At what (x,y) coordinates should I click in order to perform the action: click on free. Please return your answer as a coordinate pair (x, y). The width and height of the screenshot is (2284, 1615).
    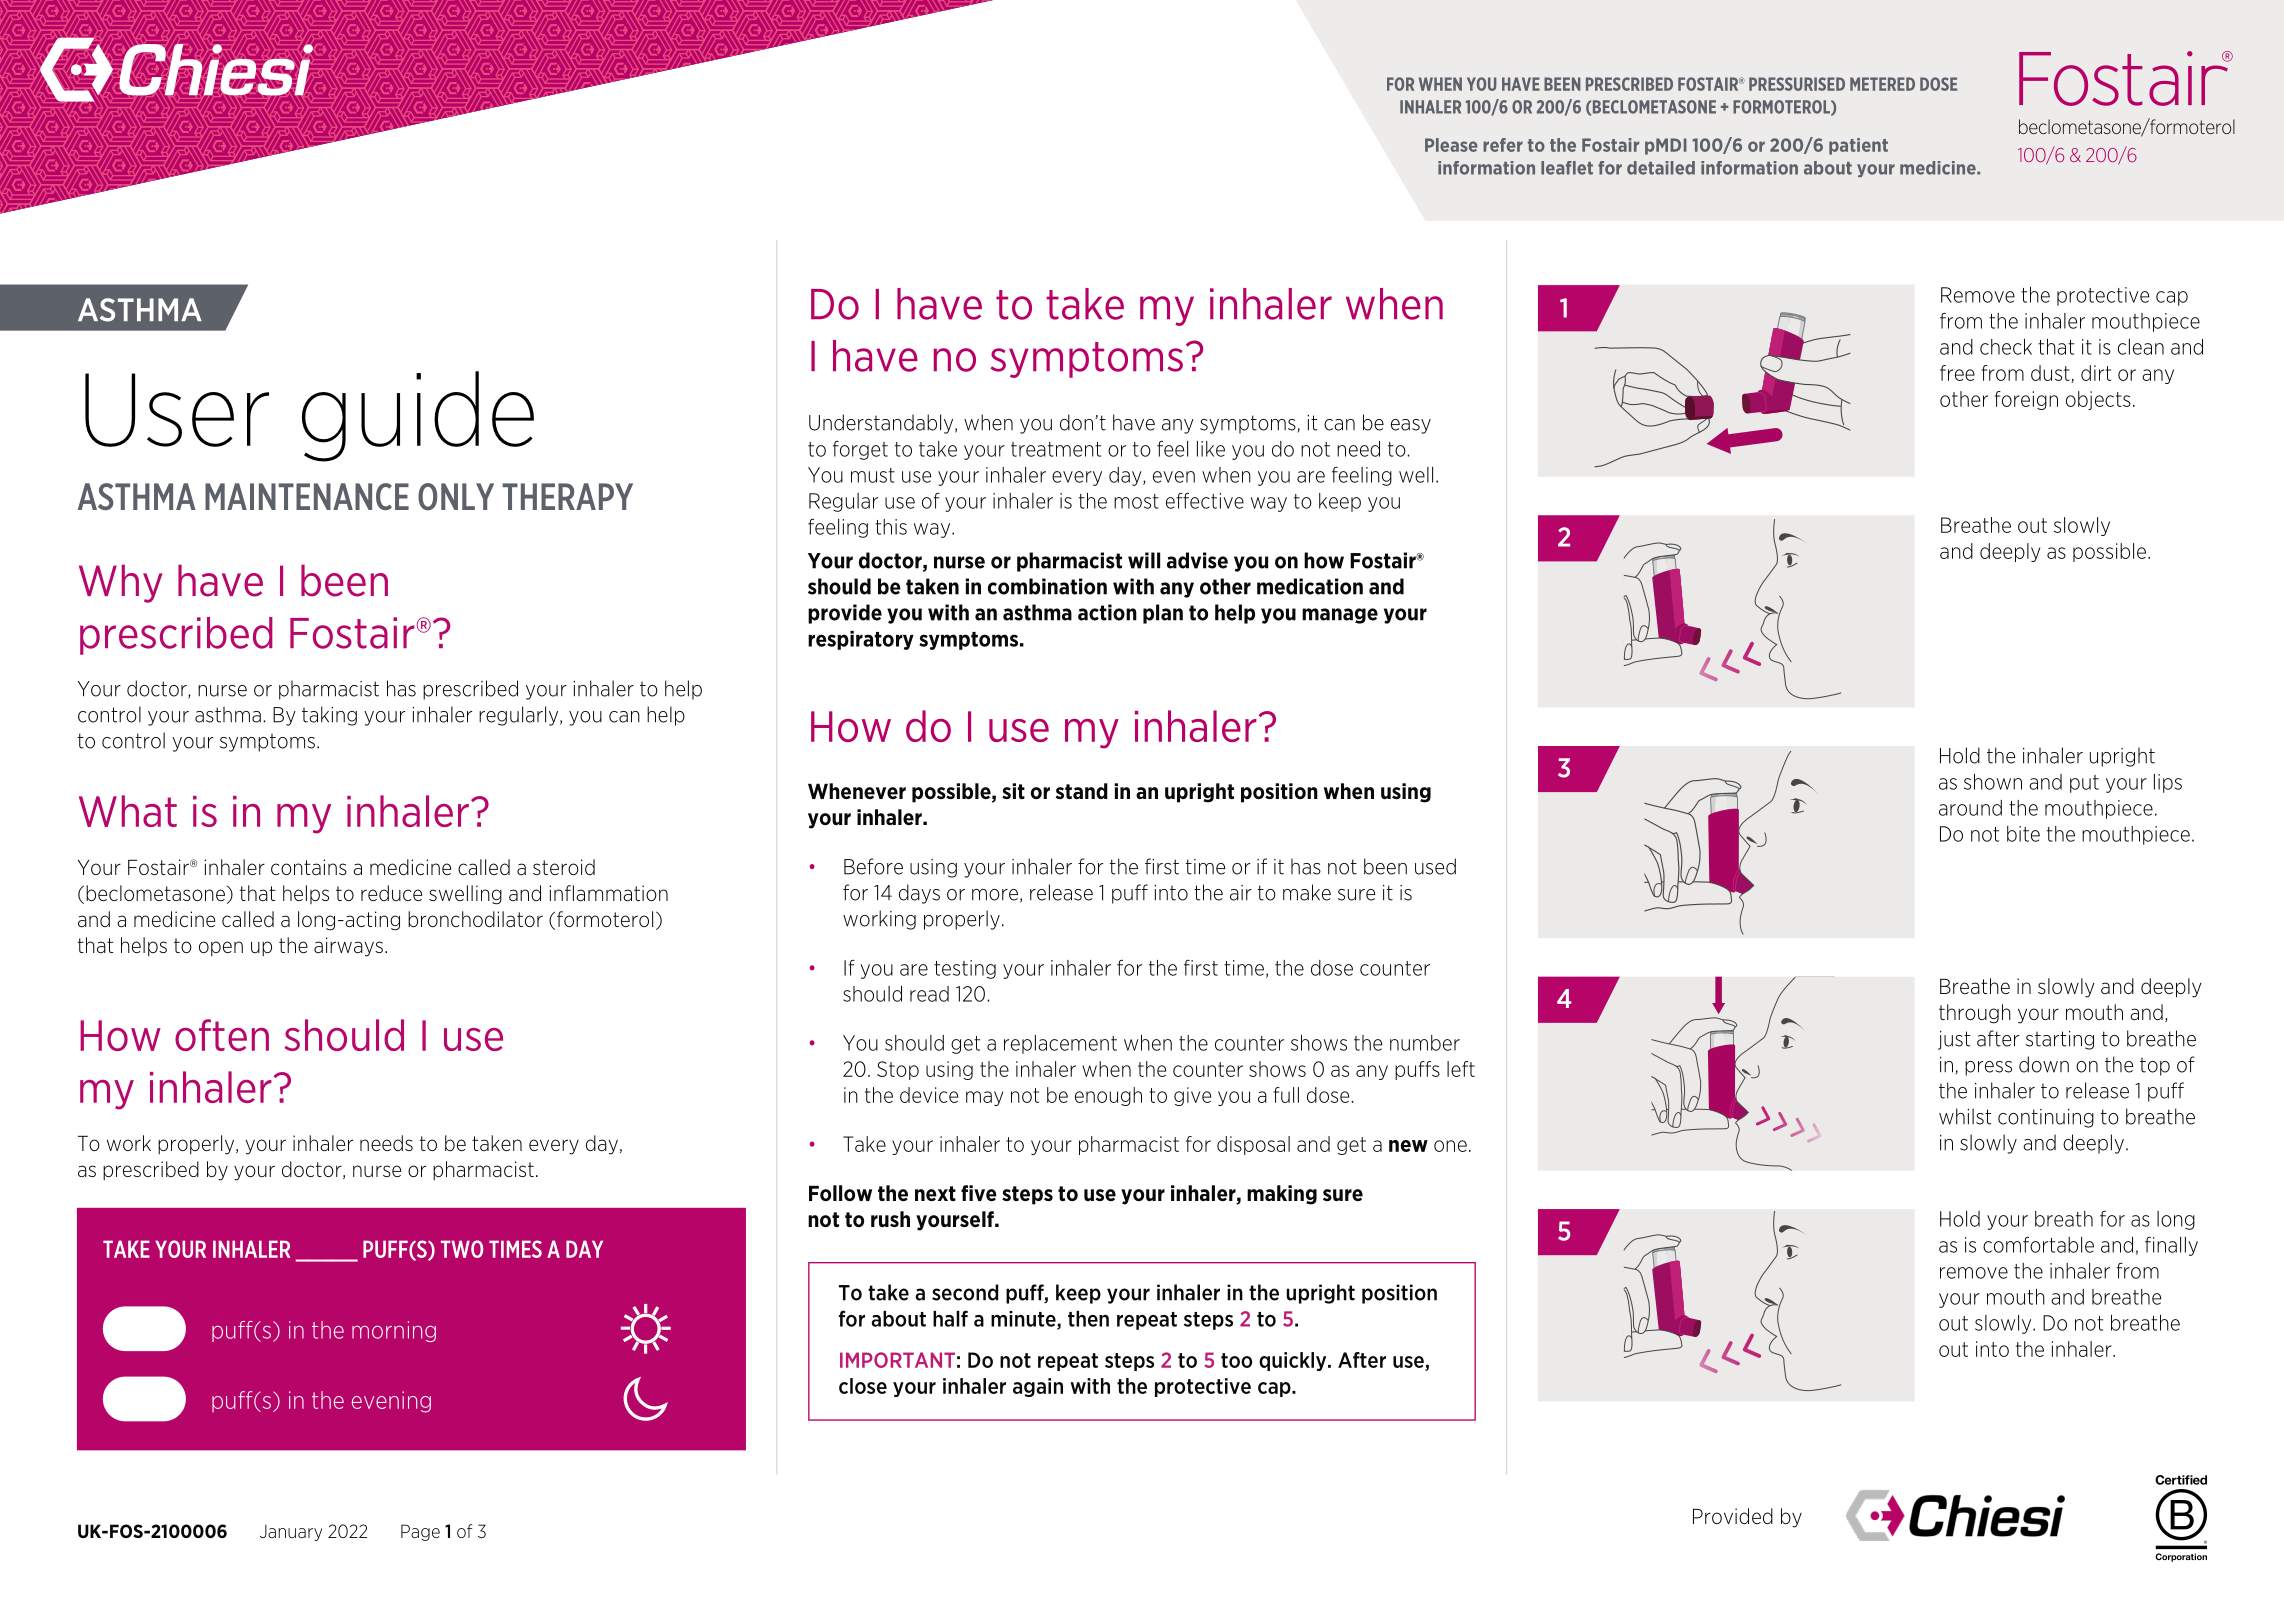
    Looking at the image, I should click on (1957, 373).
